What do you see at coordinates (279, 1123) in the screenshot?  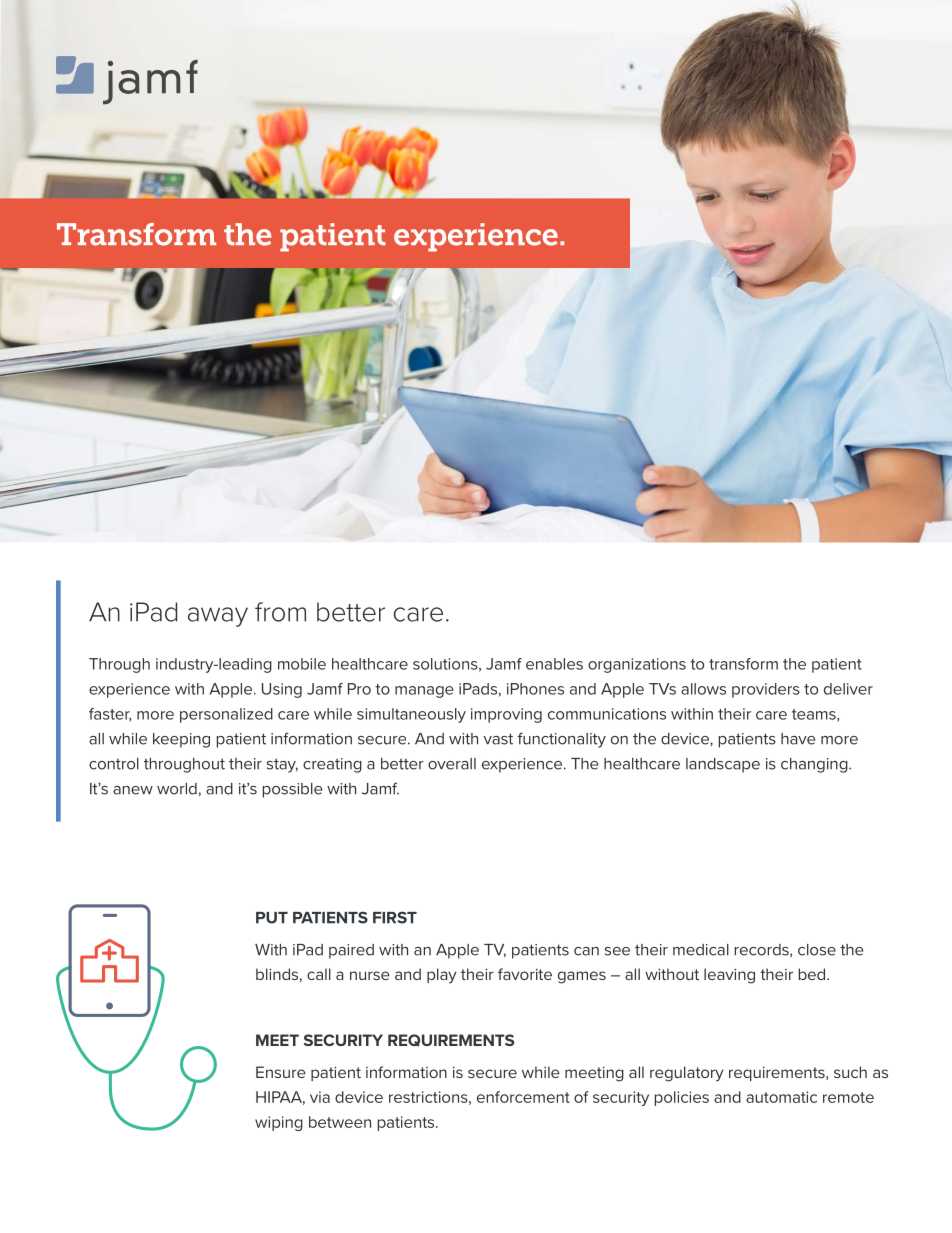 I see `wiping` at bounding box center [279, 1123].
